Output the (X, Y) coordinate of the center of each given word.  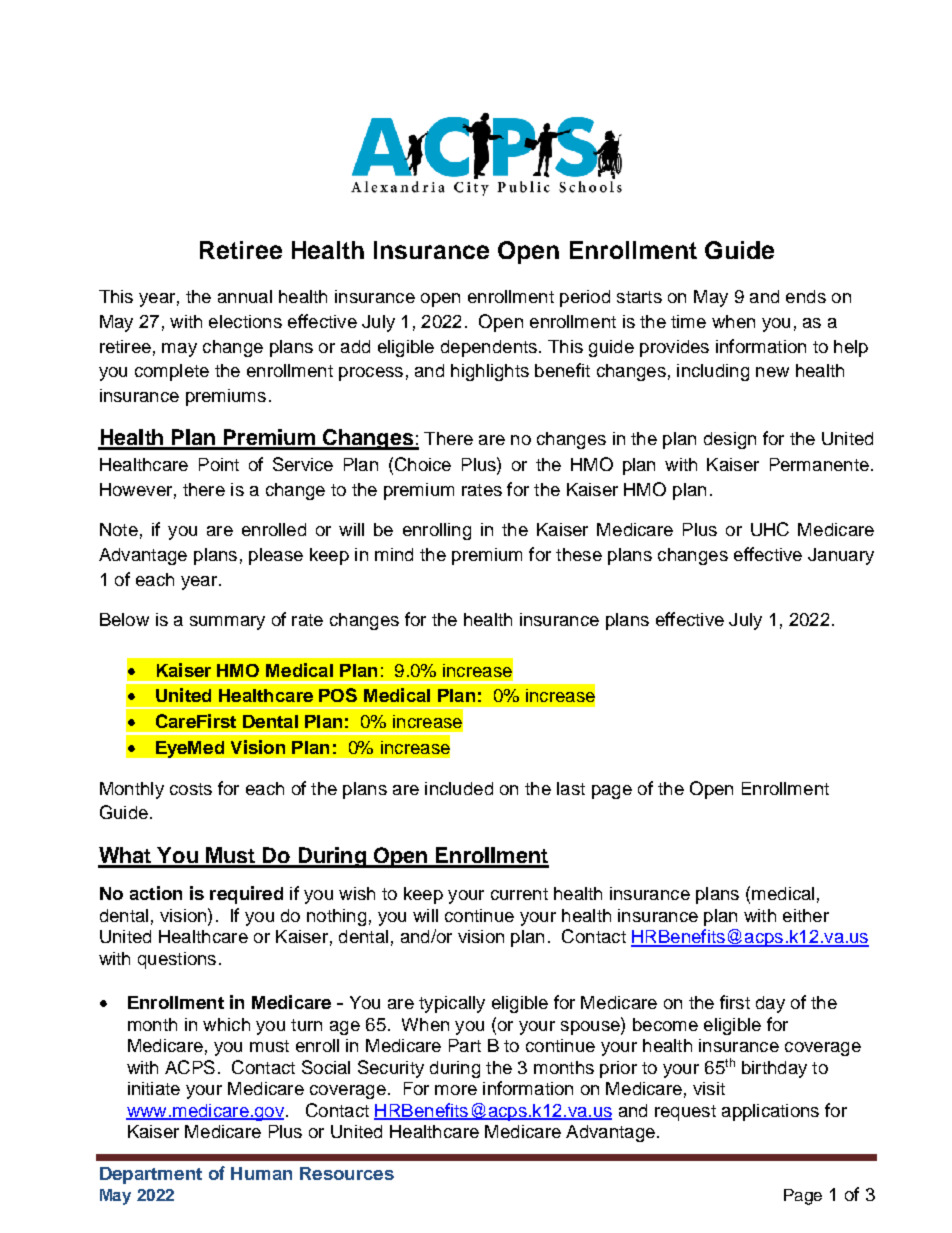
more (456, 1090)
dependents (489, 348)
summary (227, 623)
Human (261, 1173)
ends (806, 296)
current (519, 894)
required (246, 895)
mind (394, 554)
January (841, 556)
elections (245, 321)
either (806, 915)
